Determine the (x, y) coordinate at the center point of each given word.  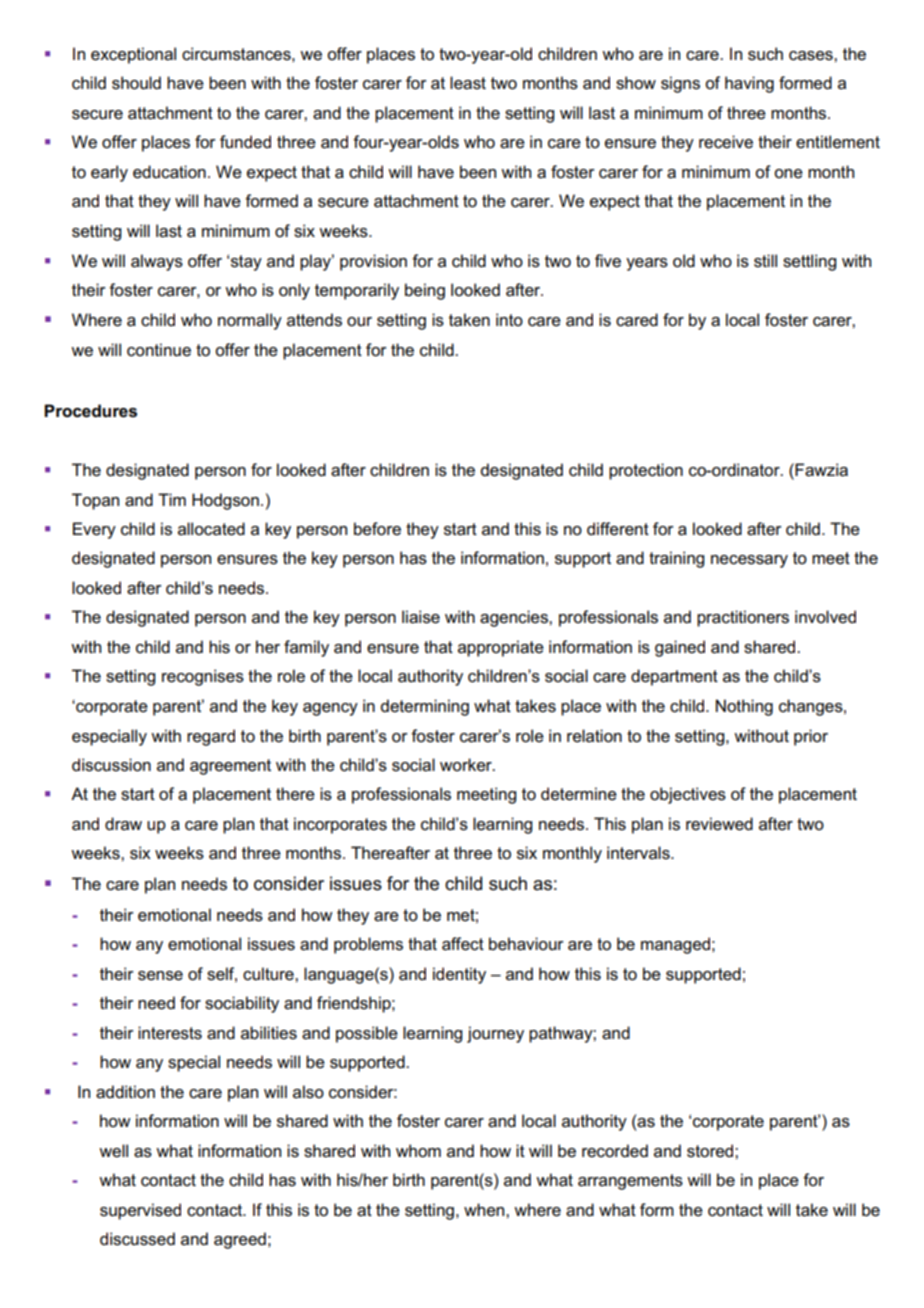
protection (646, 471)
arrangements (630, 1182)
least (468, 83)
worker (467, 765)
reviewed (719, 824)
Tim (172, 499)
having (749, 84)
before (377, 529)
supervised (140, 1211)
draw (123, 823)
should (136, 83)
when (485, 1210)
